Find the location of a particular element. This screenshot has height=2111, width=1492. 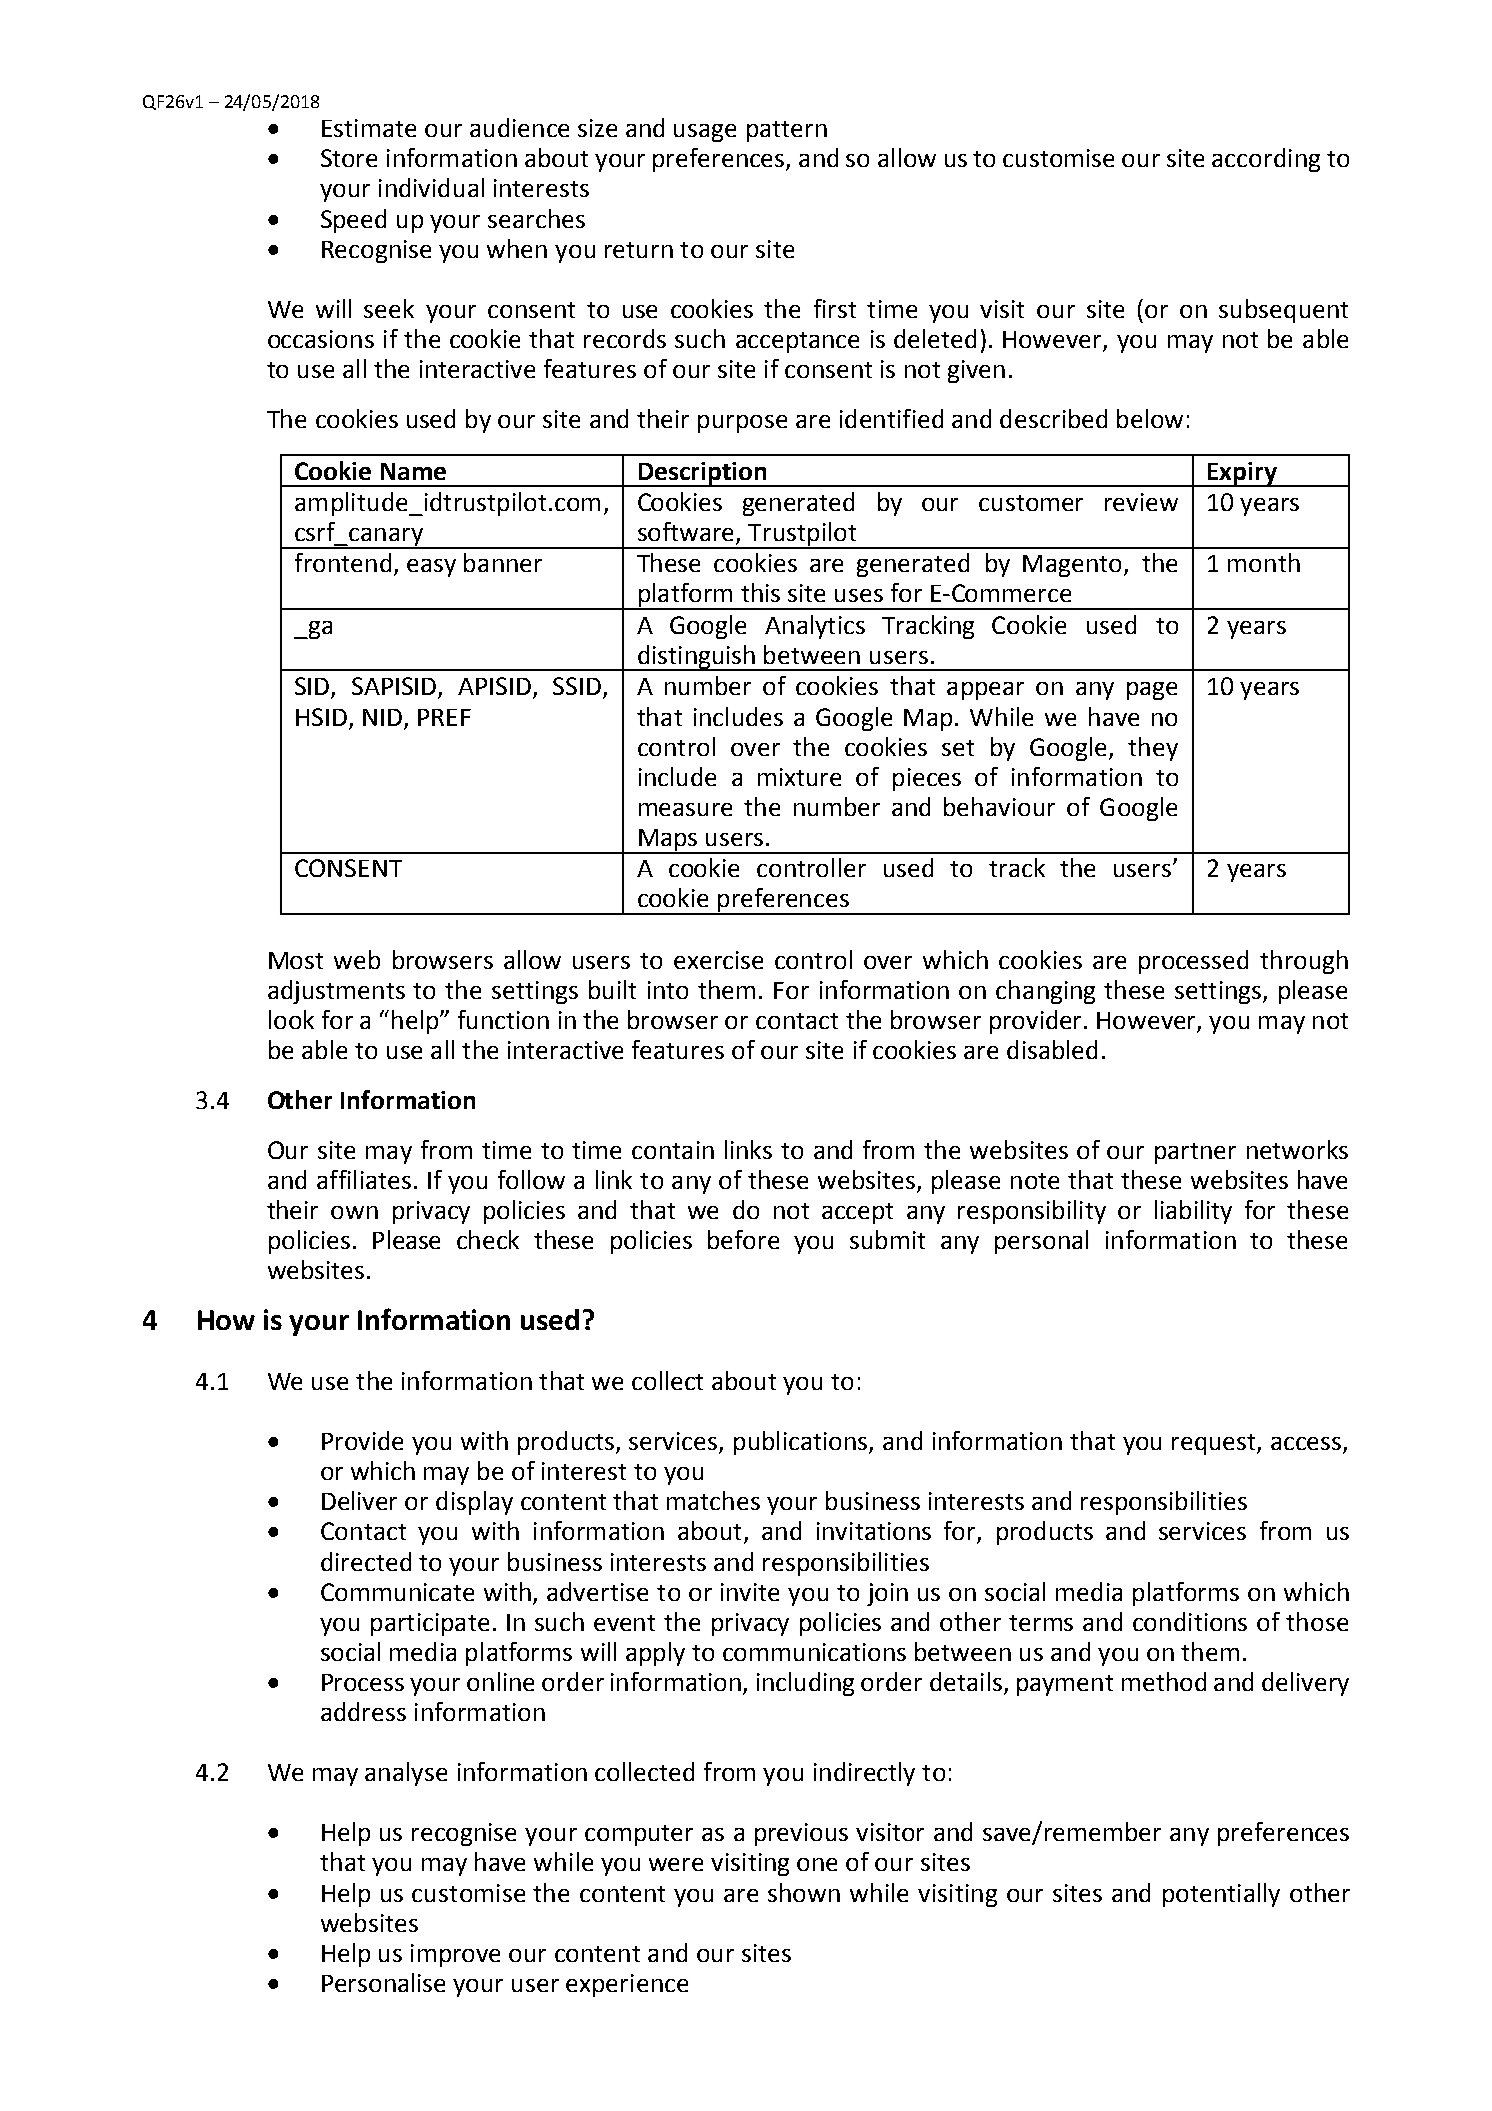

function is located at coordinates (503, 1019).
